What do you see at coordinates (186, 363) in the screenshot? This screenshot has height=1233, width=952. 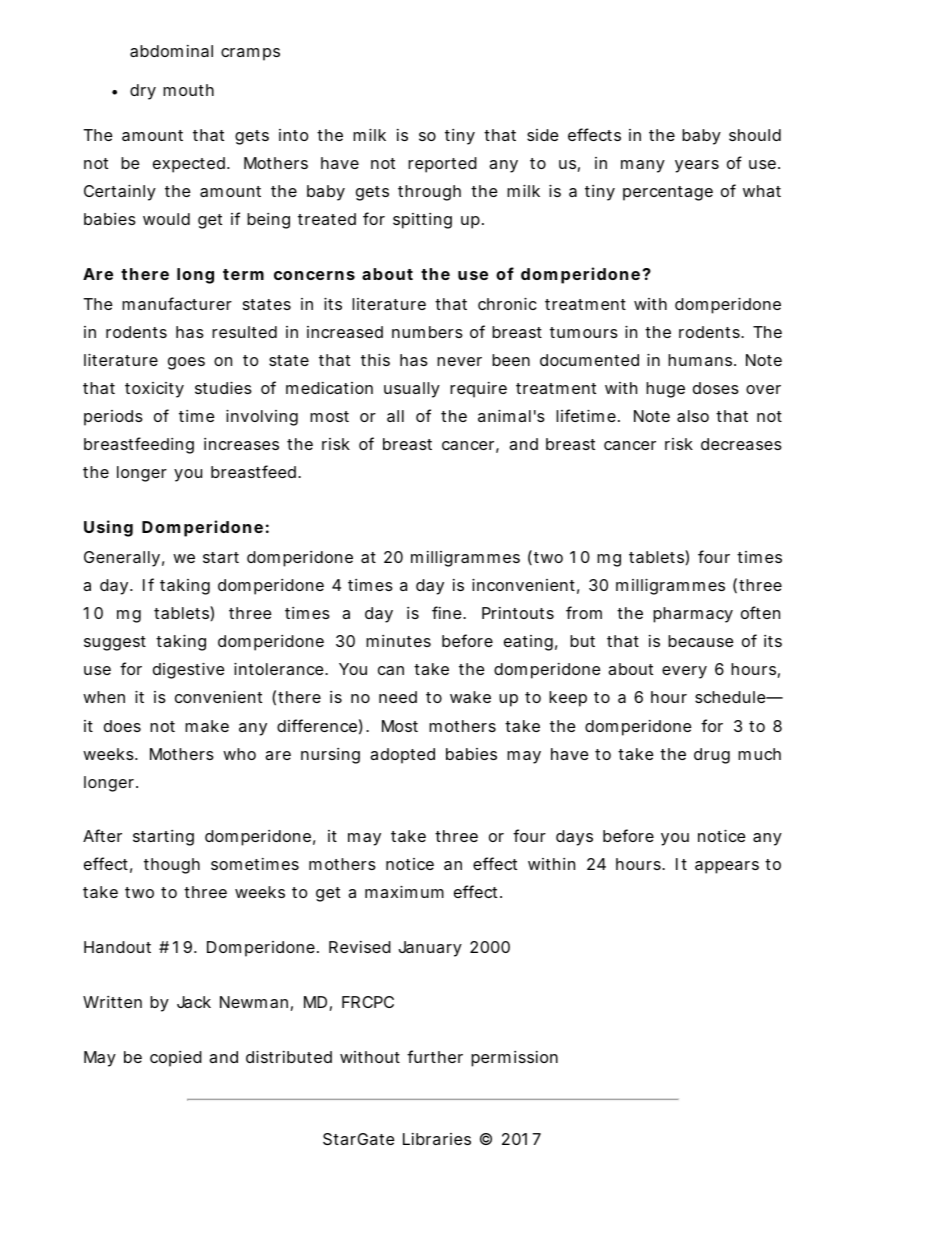 I see `goes` at bounding box center [186, 363].
